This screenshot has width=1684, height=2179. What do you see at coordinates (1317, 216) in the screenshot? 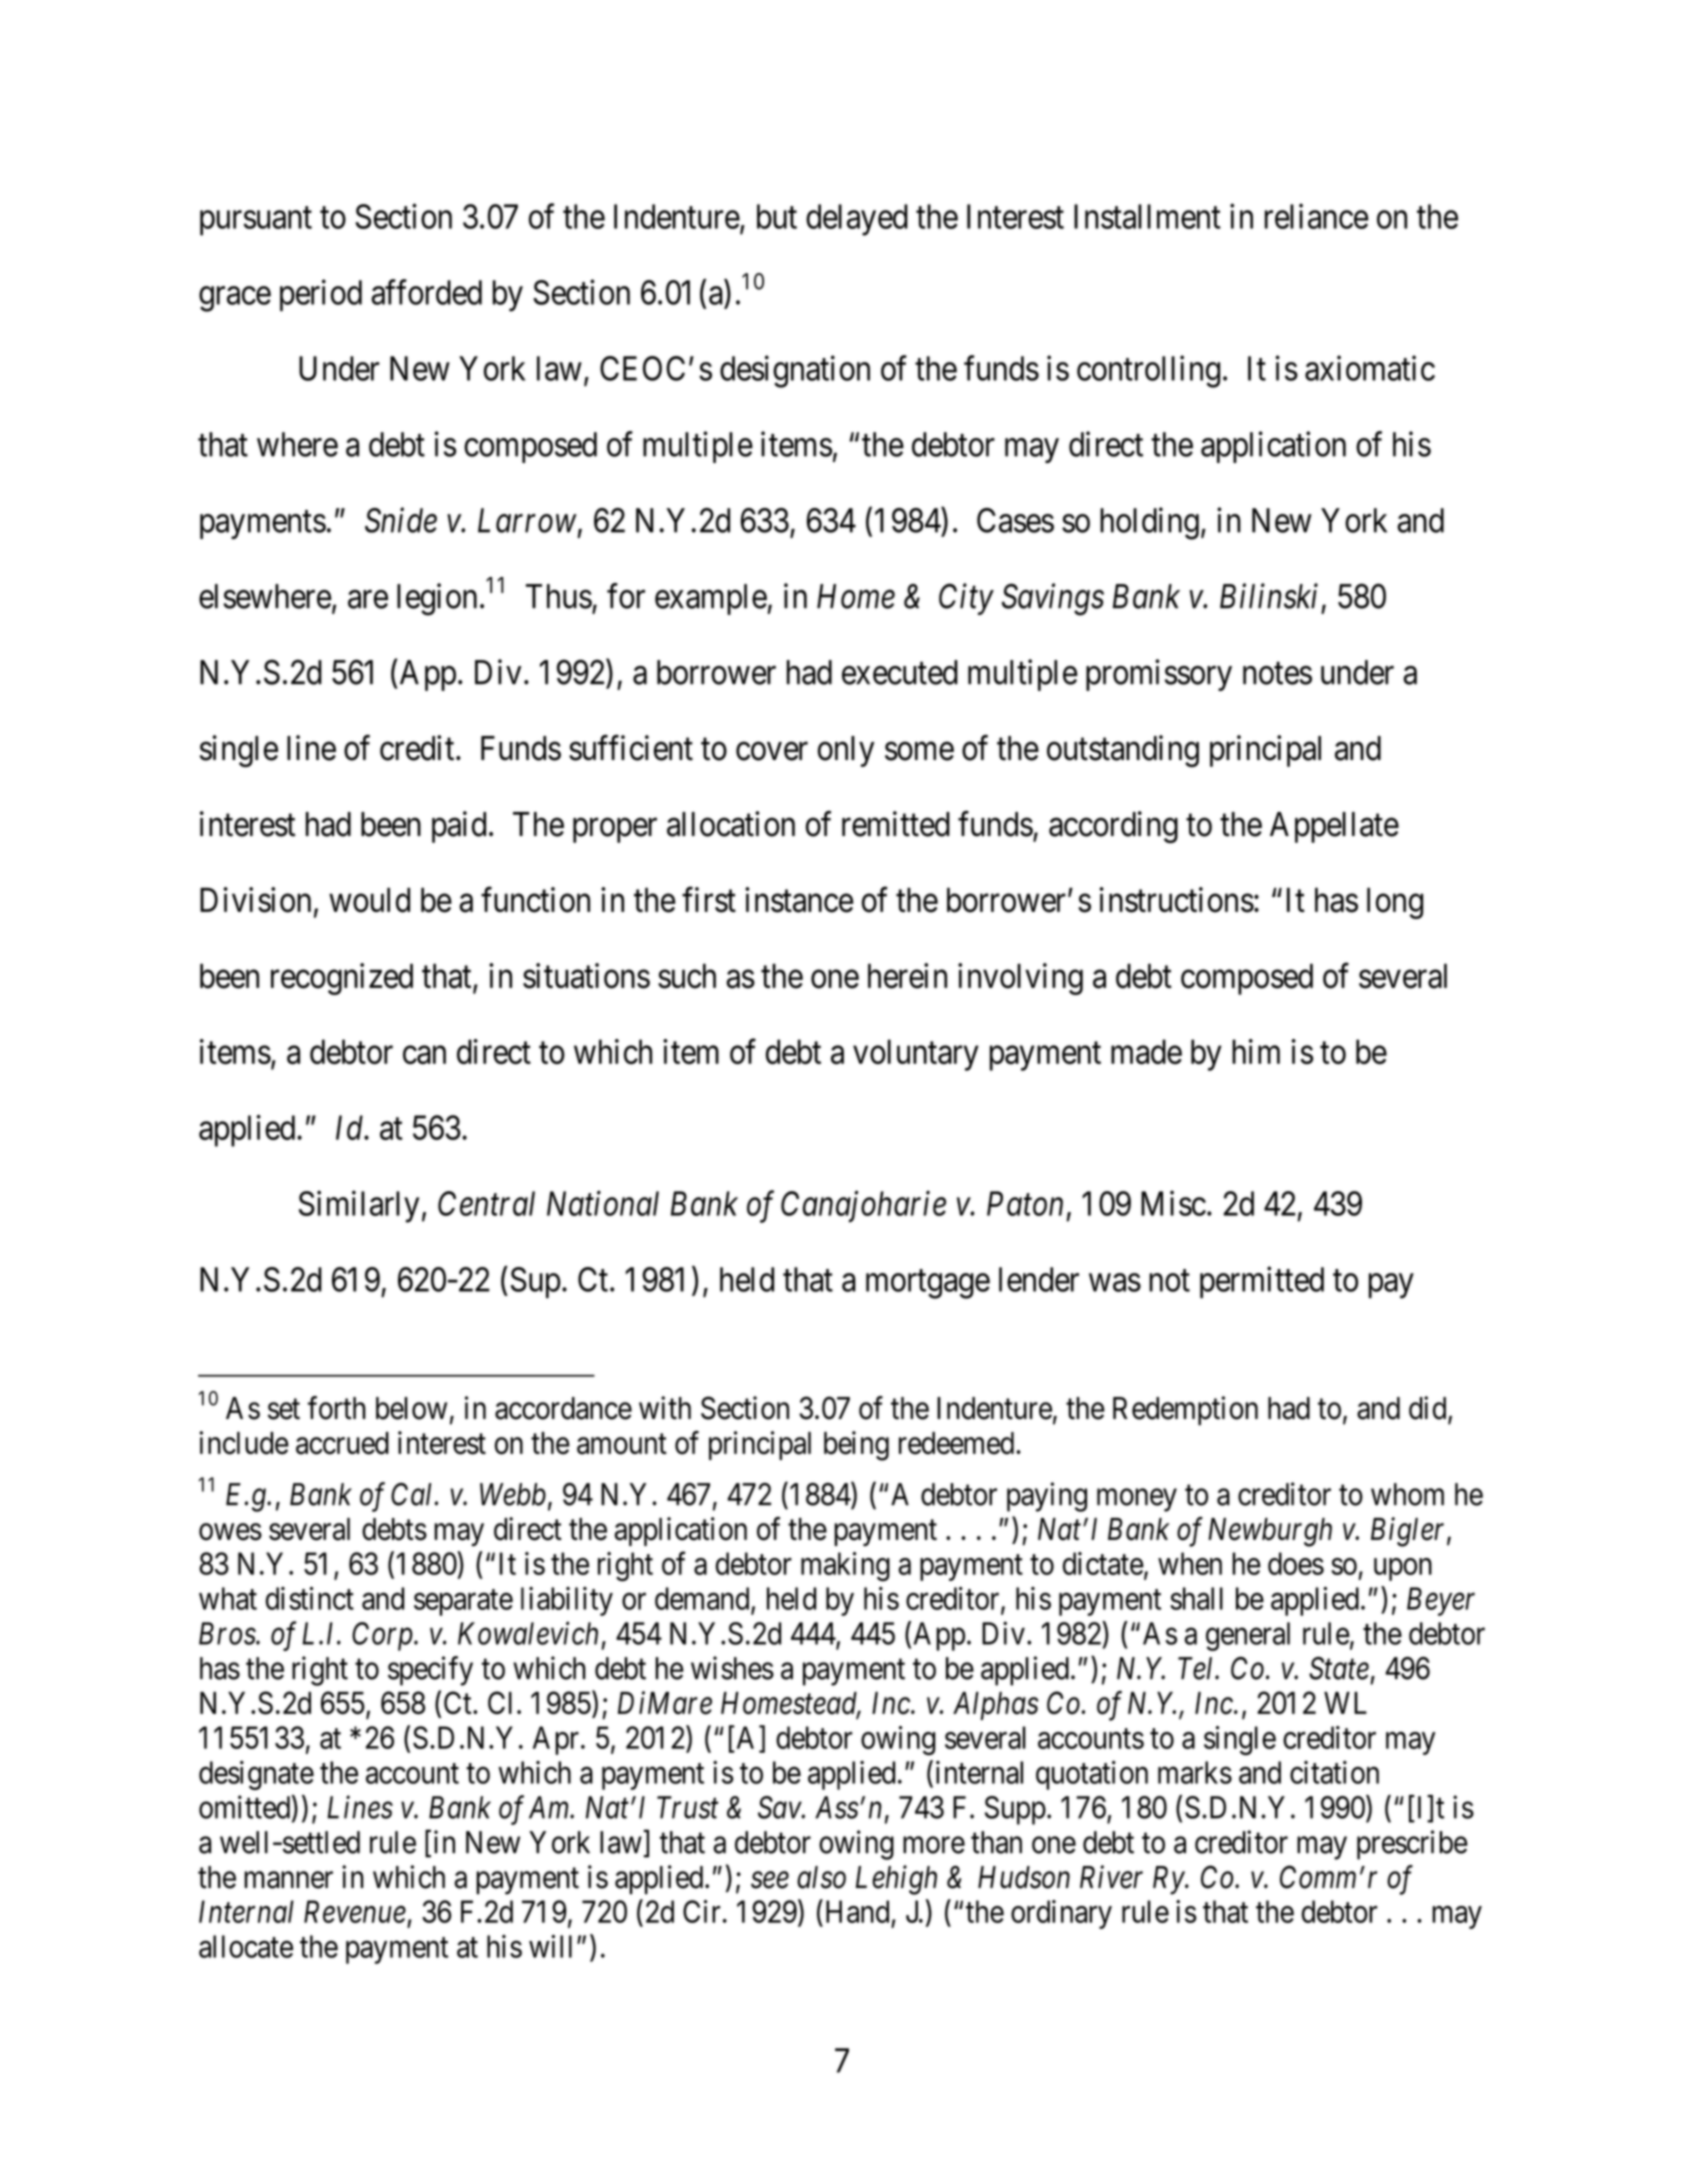
I see `reliance` at bounding box center [1317, 216].
